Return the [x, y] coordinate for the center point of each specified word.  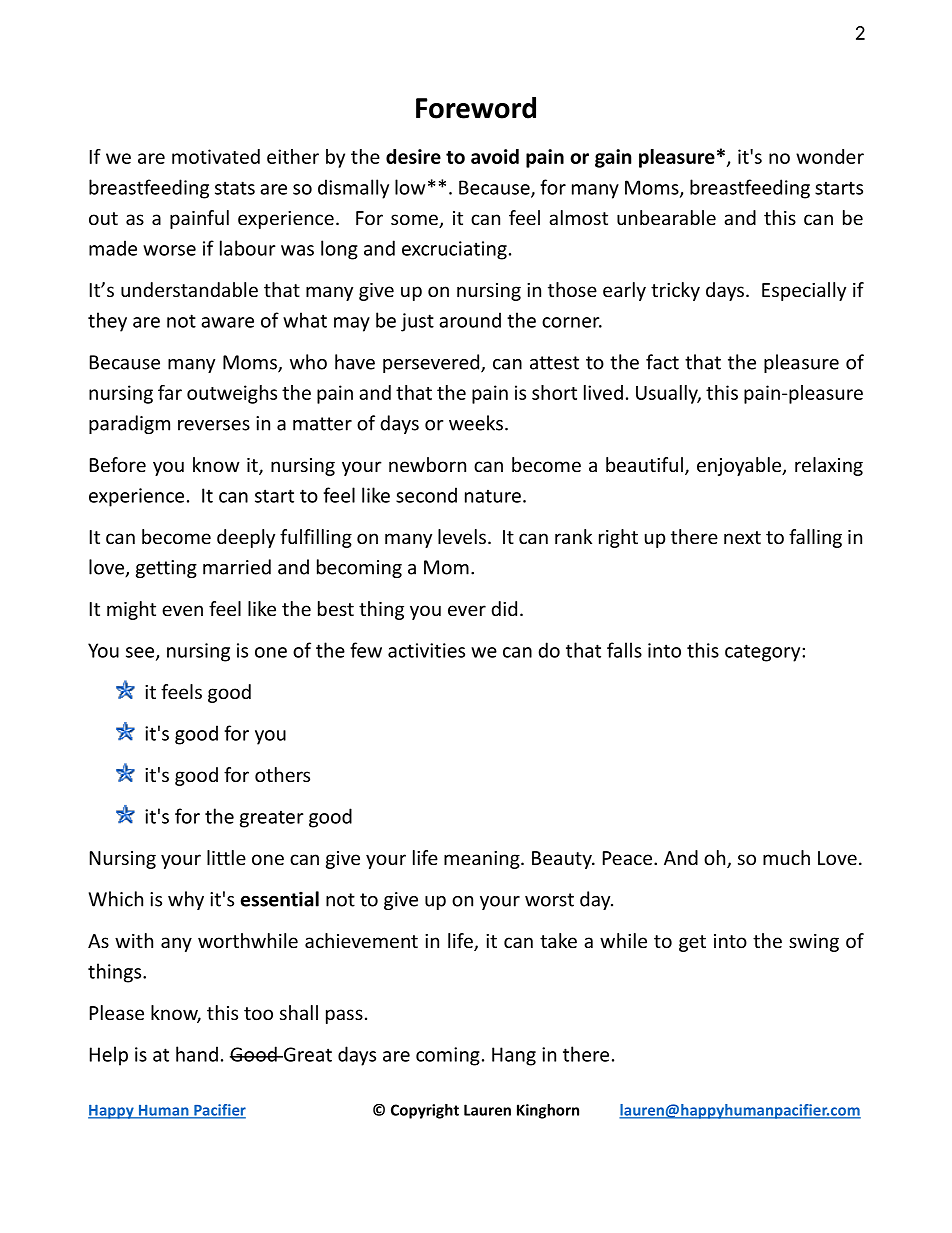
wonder [830, 156]
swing [814, 943]
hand [197, 1054]
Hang [514, 1056]
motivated [216, 156]
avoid [495, 156]
